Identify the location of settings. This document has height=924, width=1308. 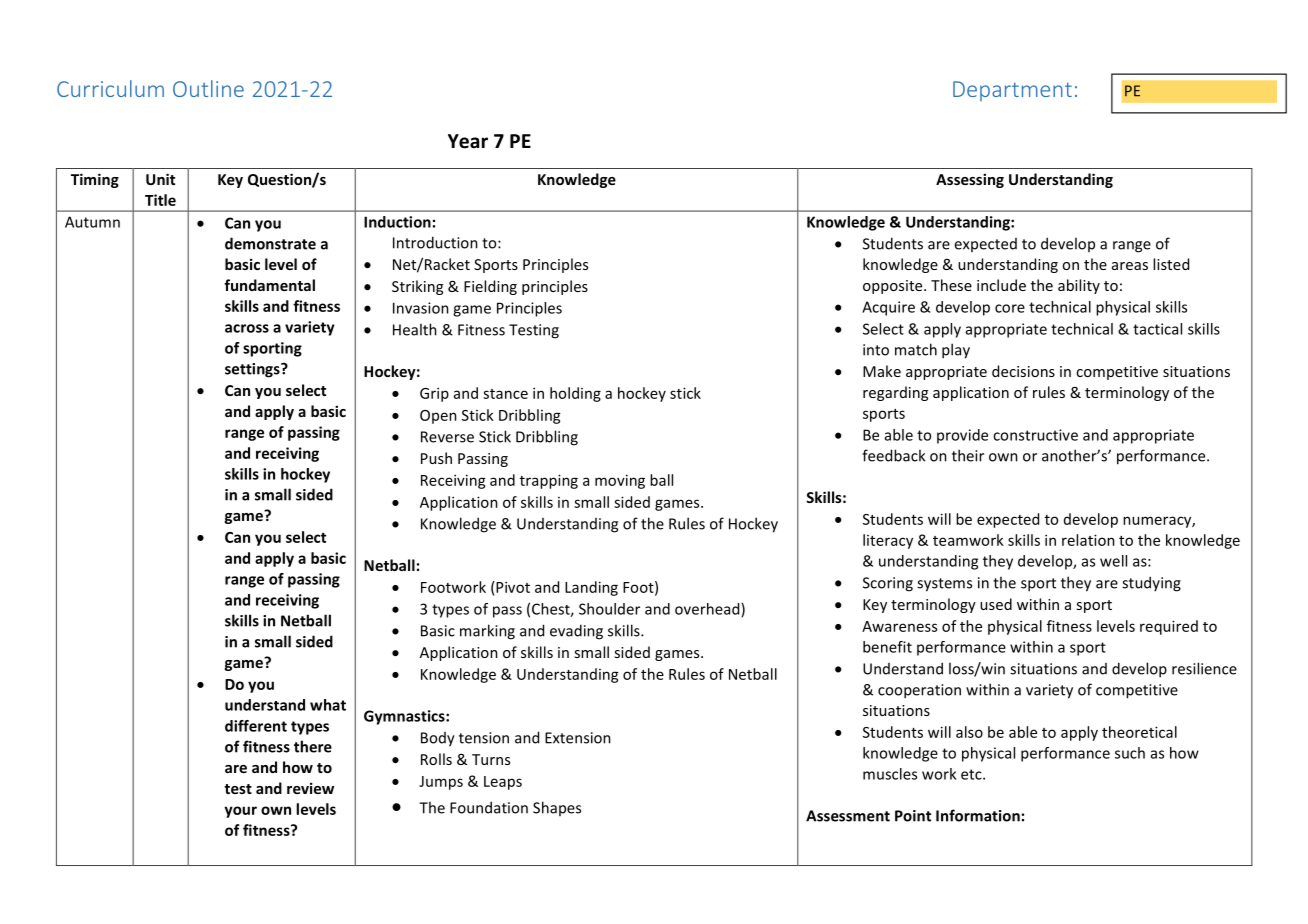
(253, 370).
